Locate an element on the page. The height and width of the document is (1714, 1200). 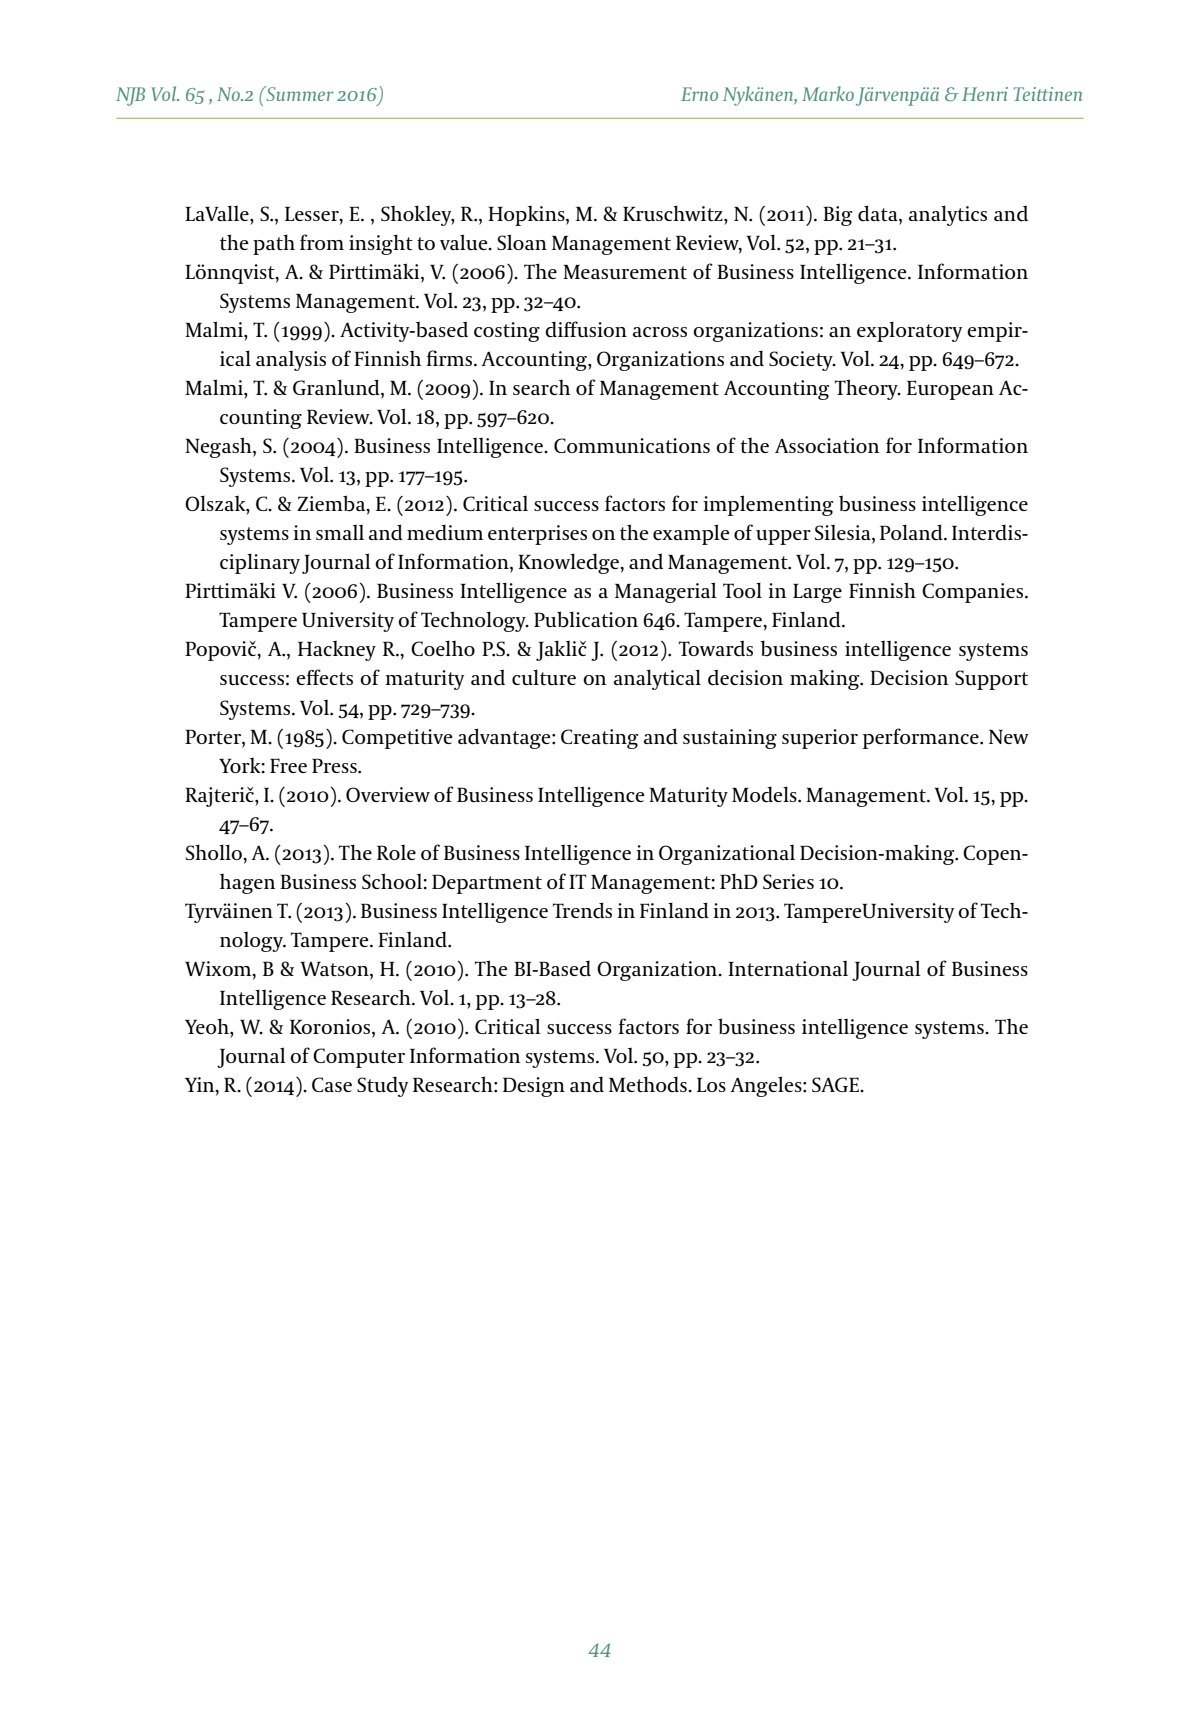
performance is located at coordinates (922, 738).
